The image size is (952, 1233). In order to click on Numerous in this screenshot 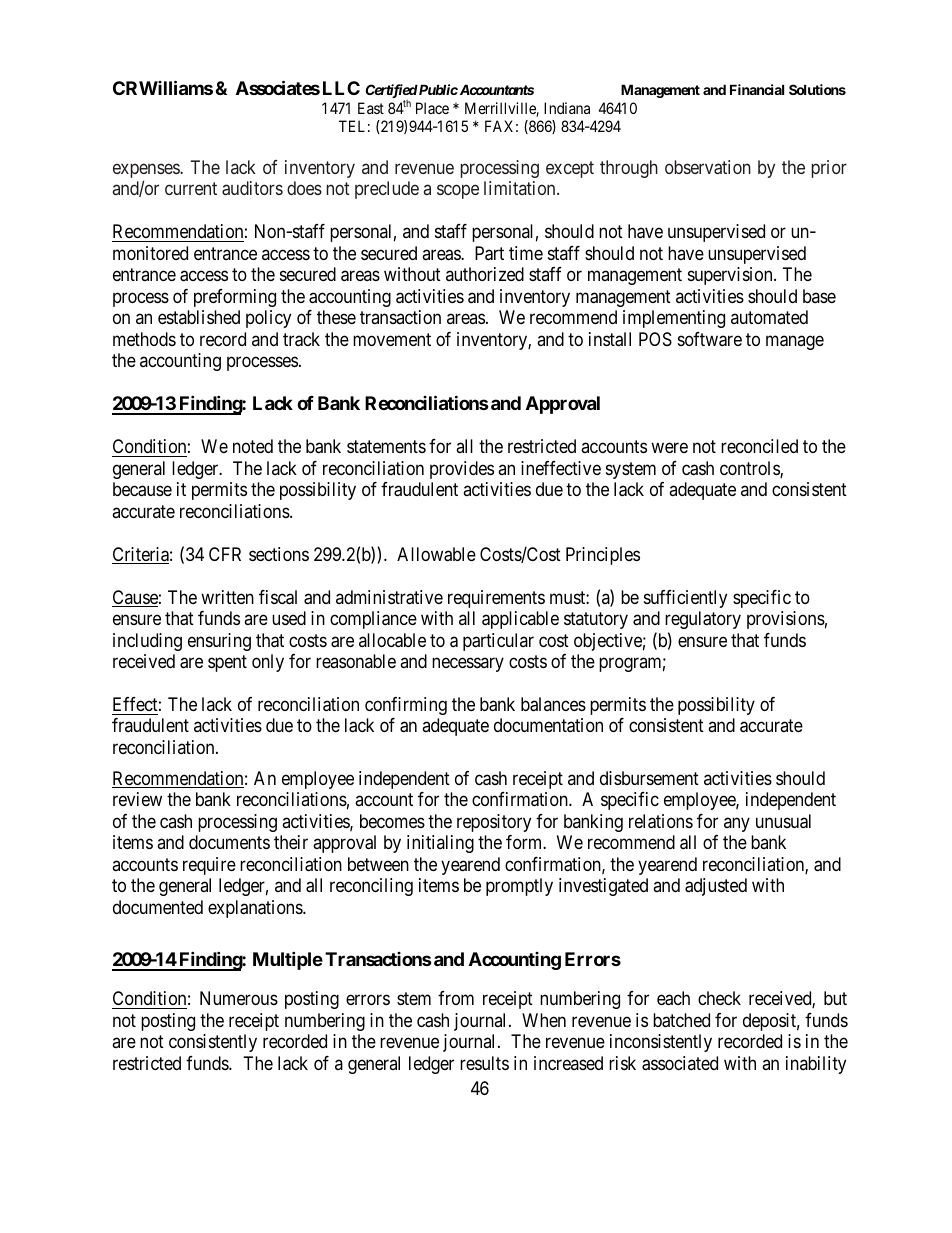, I will do `click(239, 998)`.
